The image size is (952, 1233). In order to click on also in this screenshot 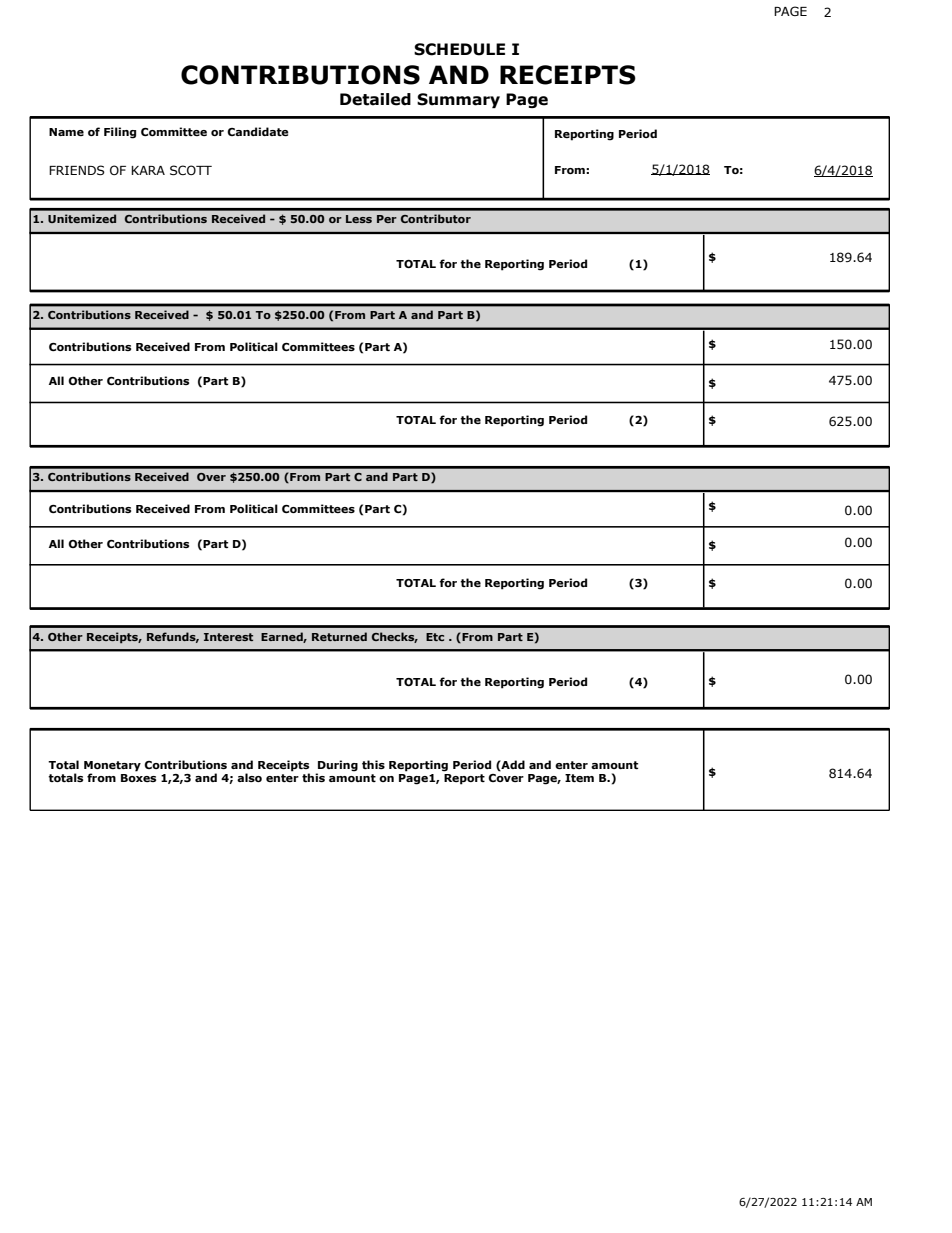, I will do `click(249, 777)`.
